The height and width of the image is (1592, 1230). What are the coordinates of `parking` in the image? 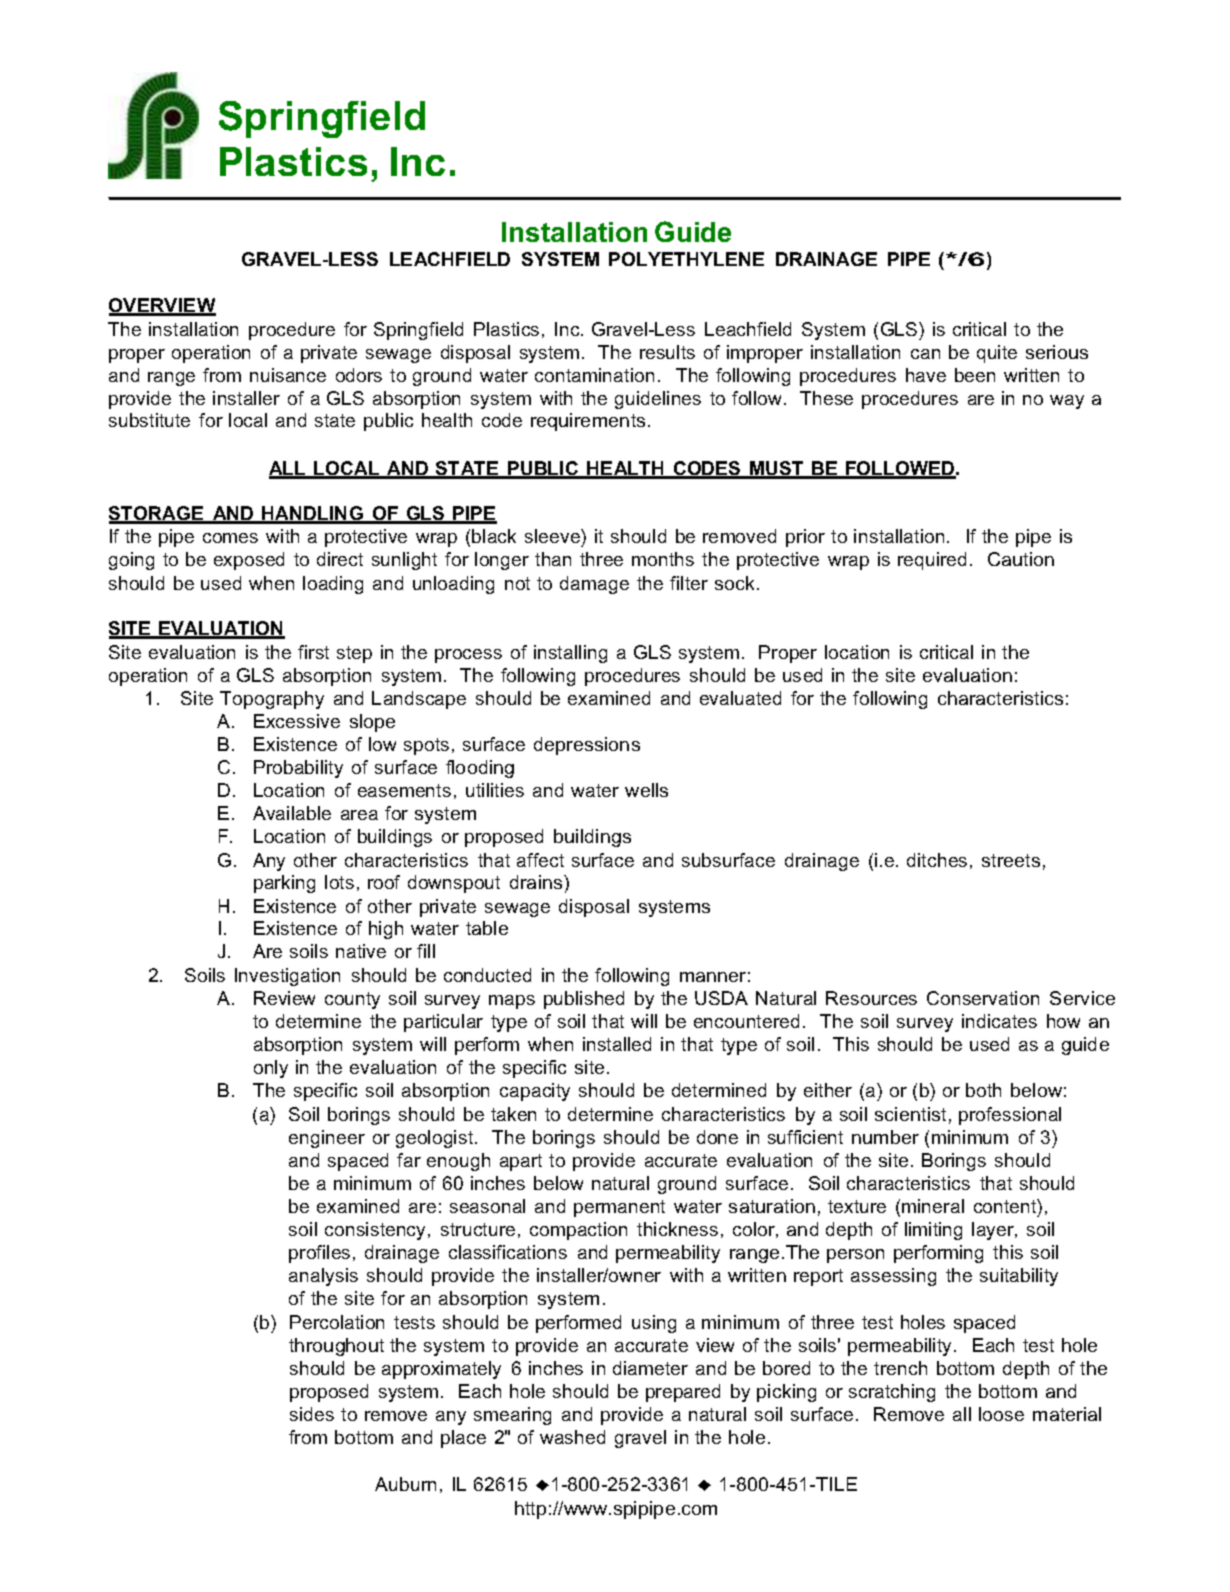 It's located at (284, 884).
